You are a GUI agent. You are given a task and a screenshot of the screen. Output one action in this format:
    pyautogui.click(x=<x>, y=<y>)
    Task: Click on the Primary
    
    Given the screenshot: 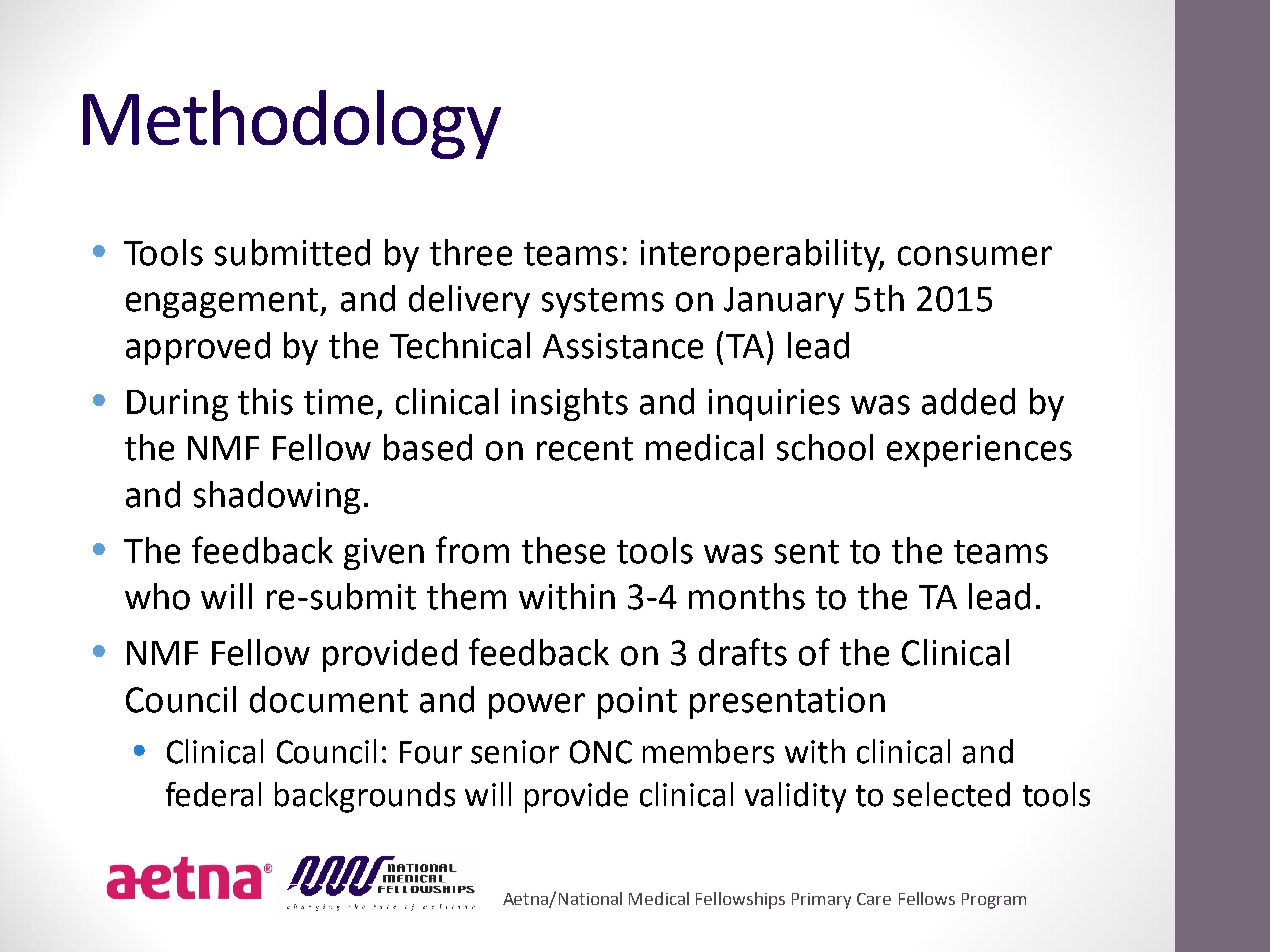 What is the action you would take?
    pyautogui.click(x=821, y=901)
